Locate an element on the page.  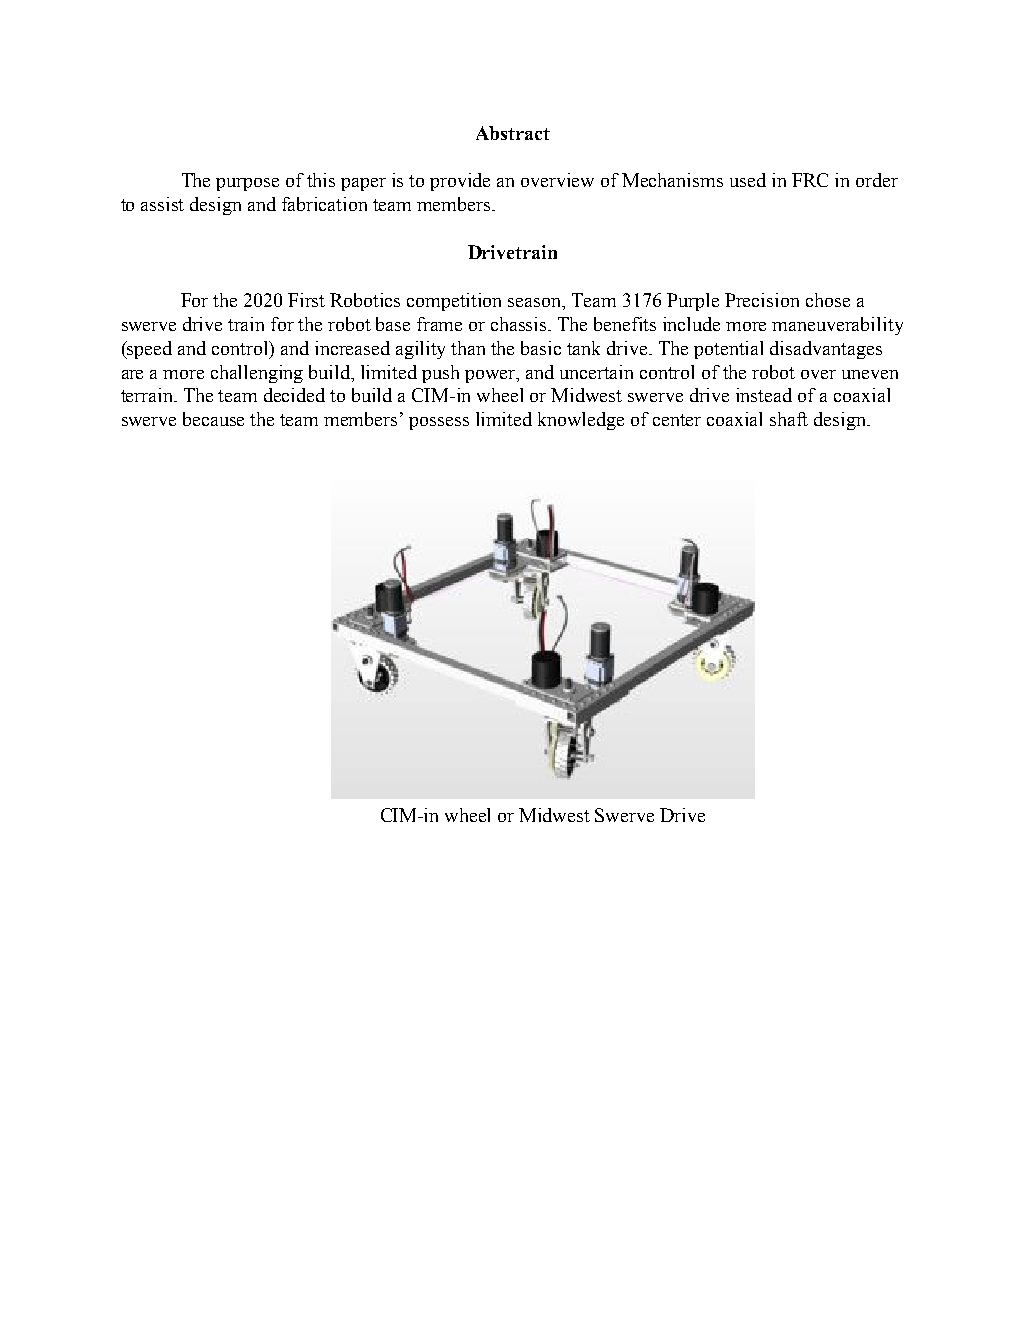
this is located at coordinates (321, 180).
